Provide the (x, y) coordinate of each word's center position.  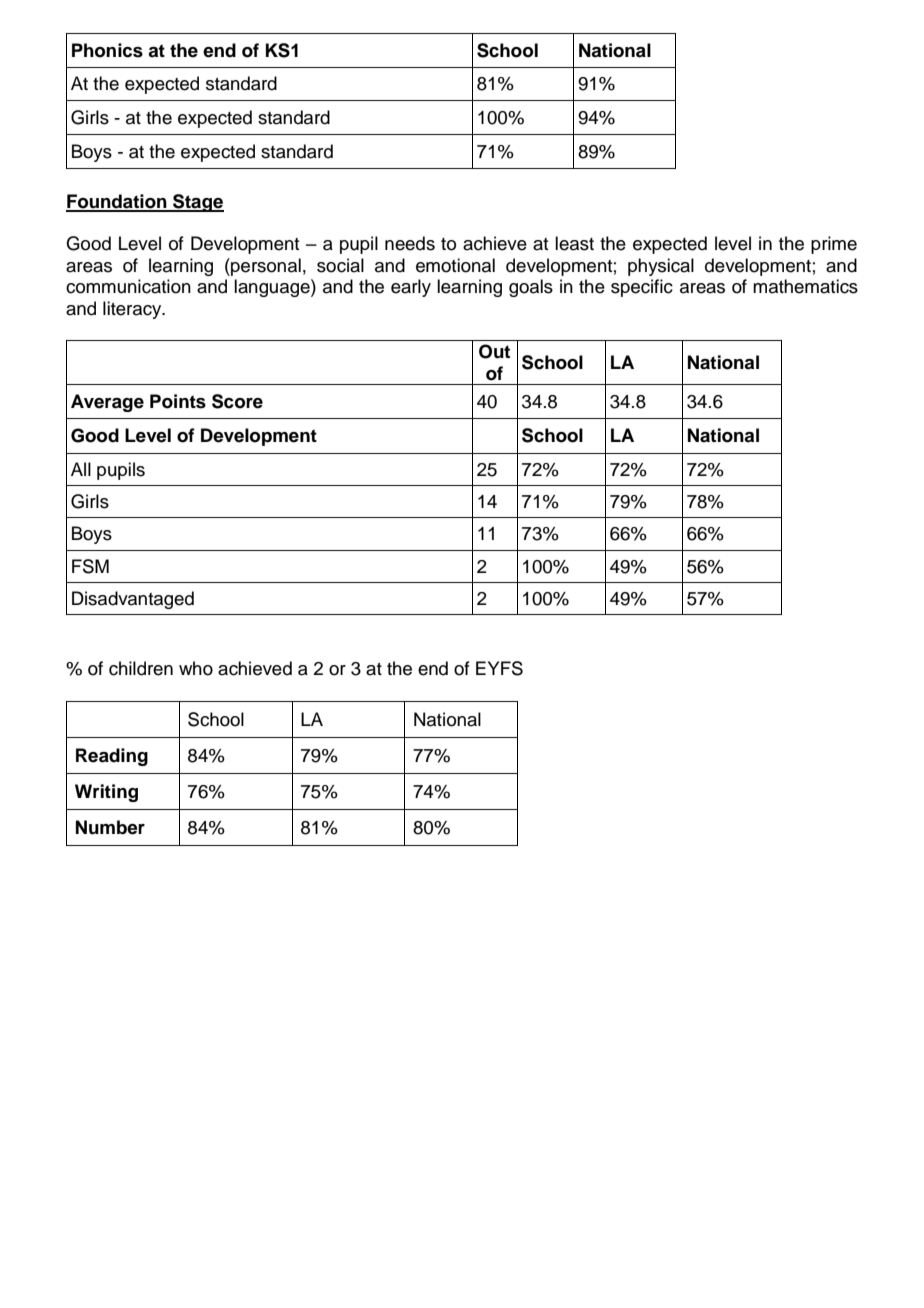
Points (178, 401)
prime (834, 245)
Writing (106, 793)
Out (494, 351)
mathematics (805, 286)
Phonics (107, 50)
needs (410, 243)
